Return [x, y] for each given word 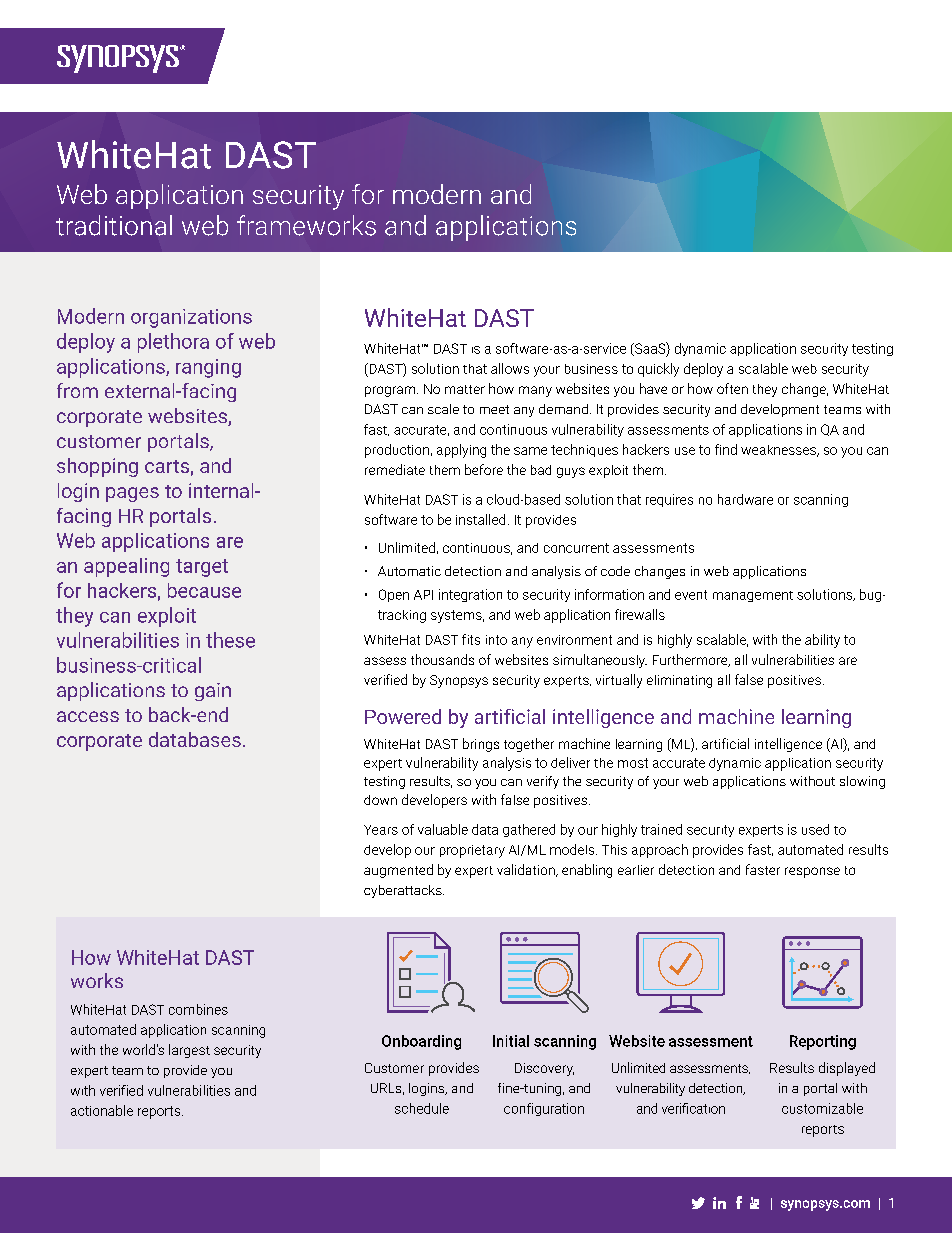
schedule [422, 1108]
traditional [114, 225]
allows [510, 368]
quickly [658, 370]
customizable [822, 1108]
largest [189, 1051]
